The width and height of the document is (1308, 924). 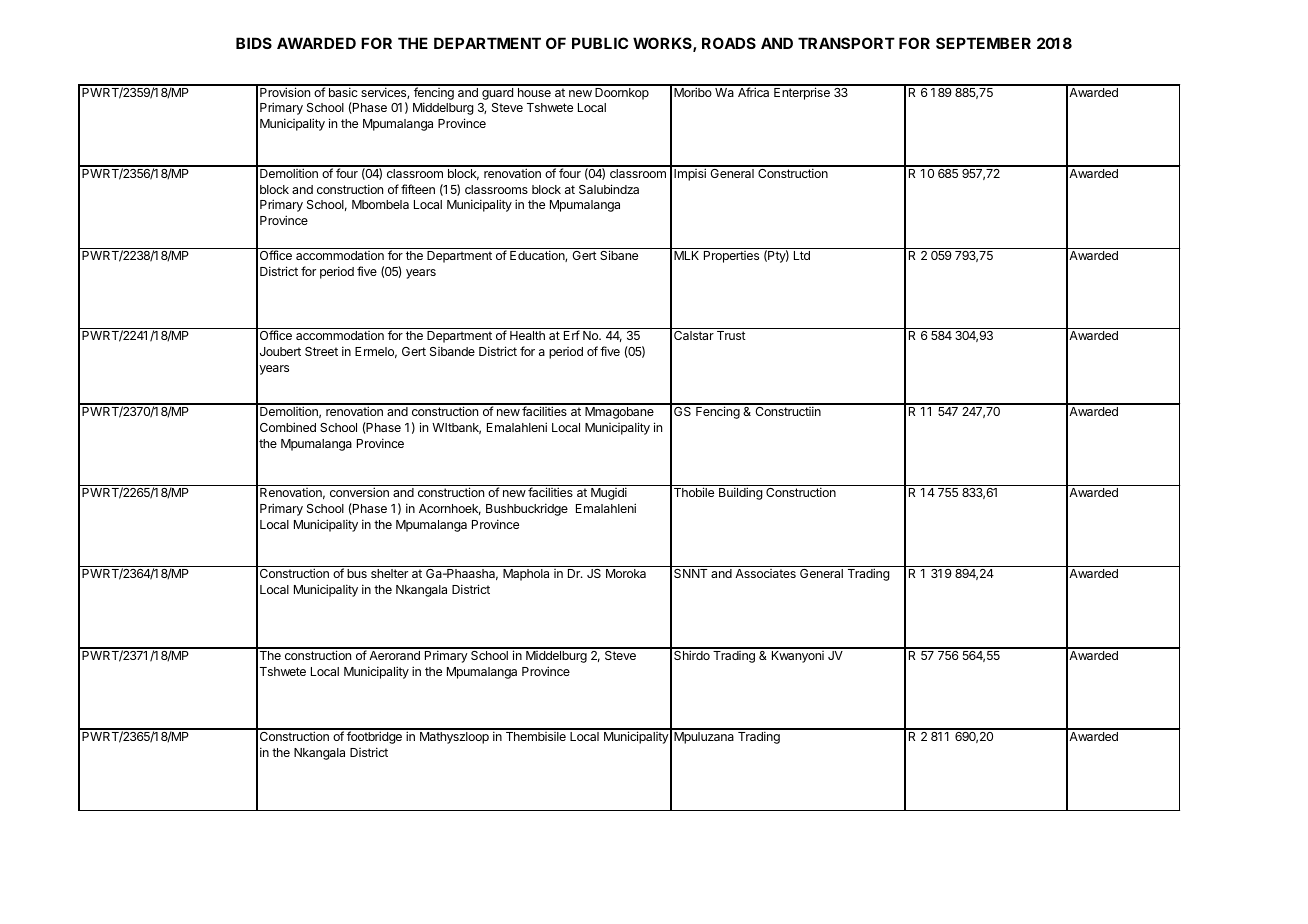 I want to click on PUBLIC, so click(x=600, y=43).
